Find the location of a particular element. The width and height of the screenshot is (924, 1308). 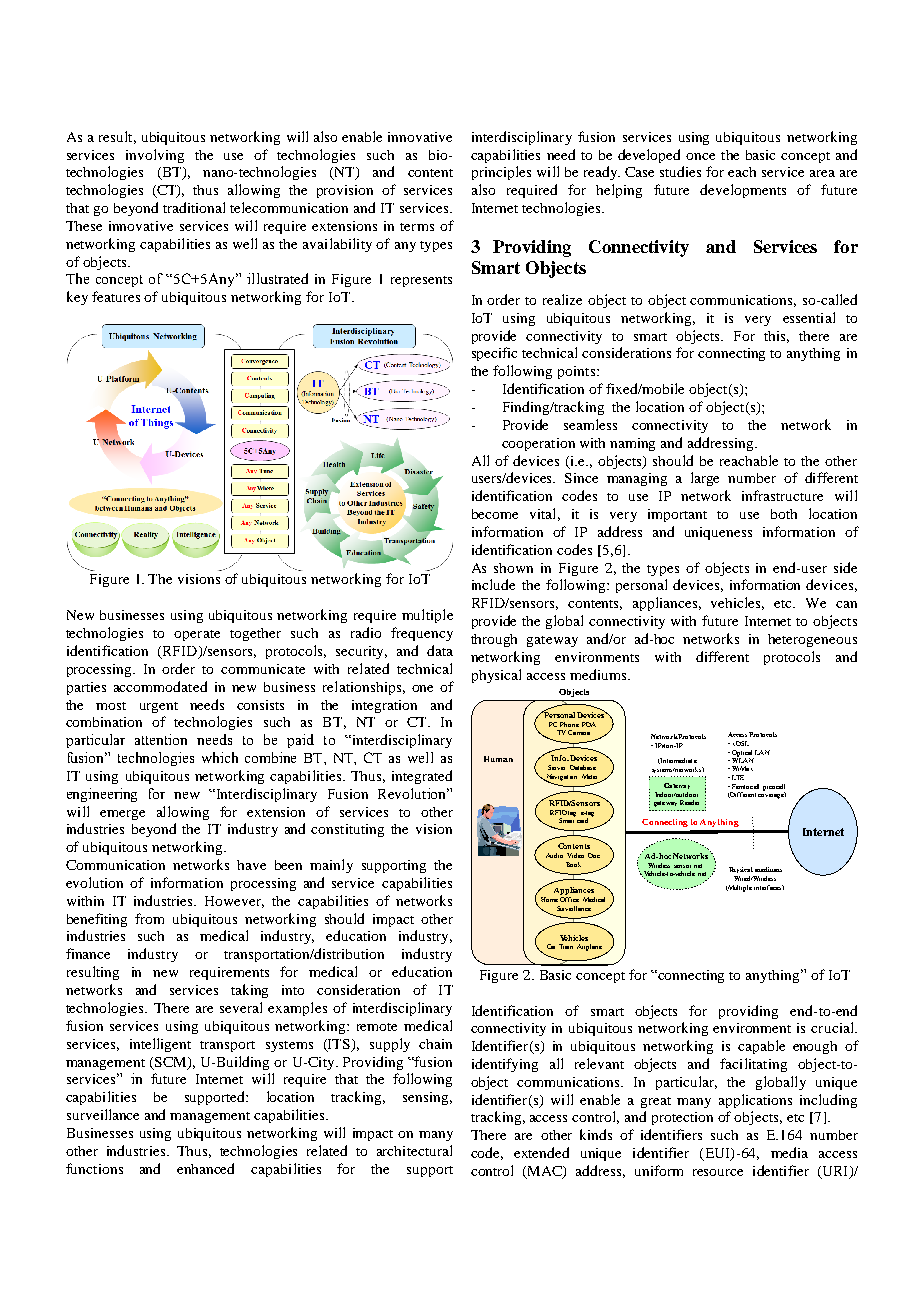

traditional is located at coordinates (194, 207).
